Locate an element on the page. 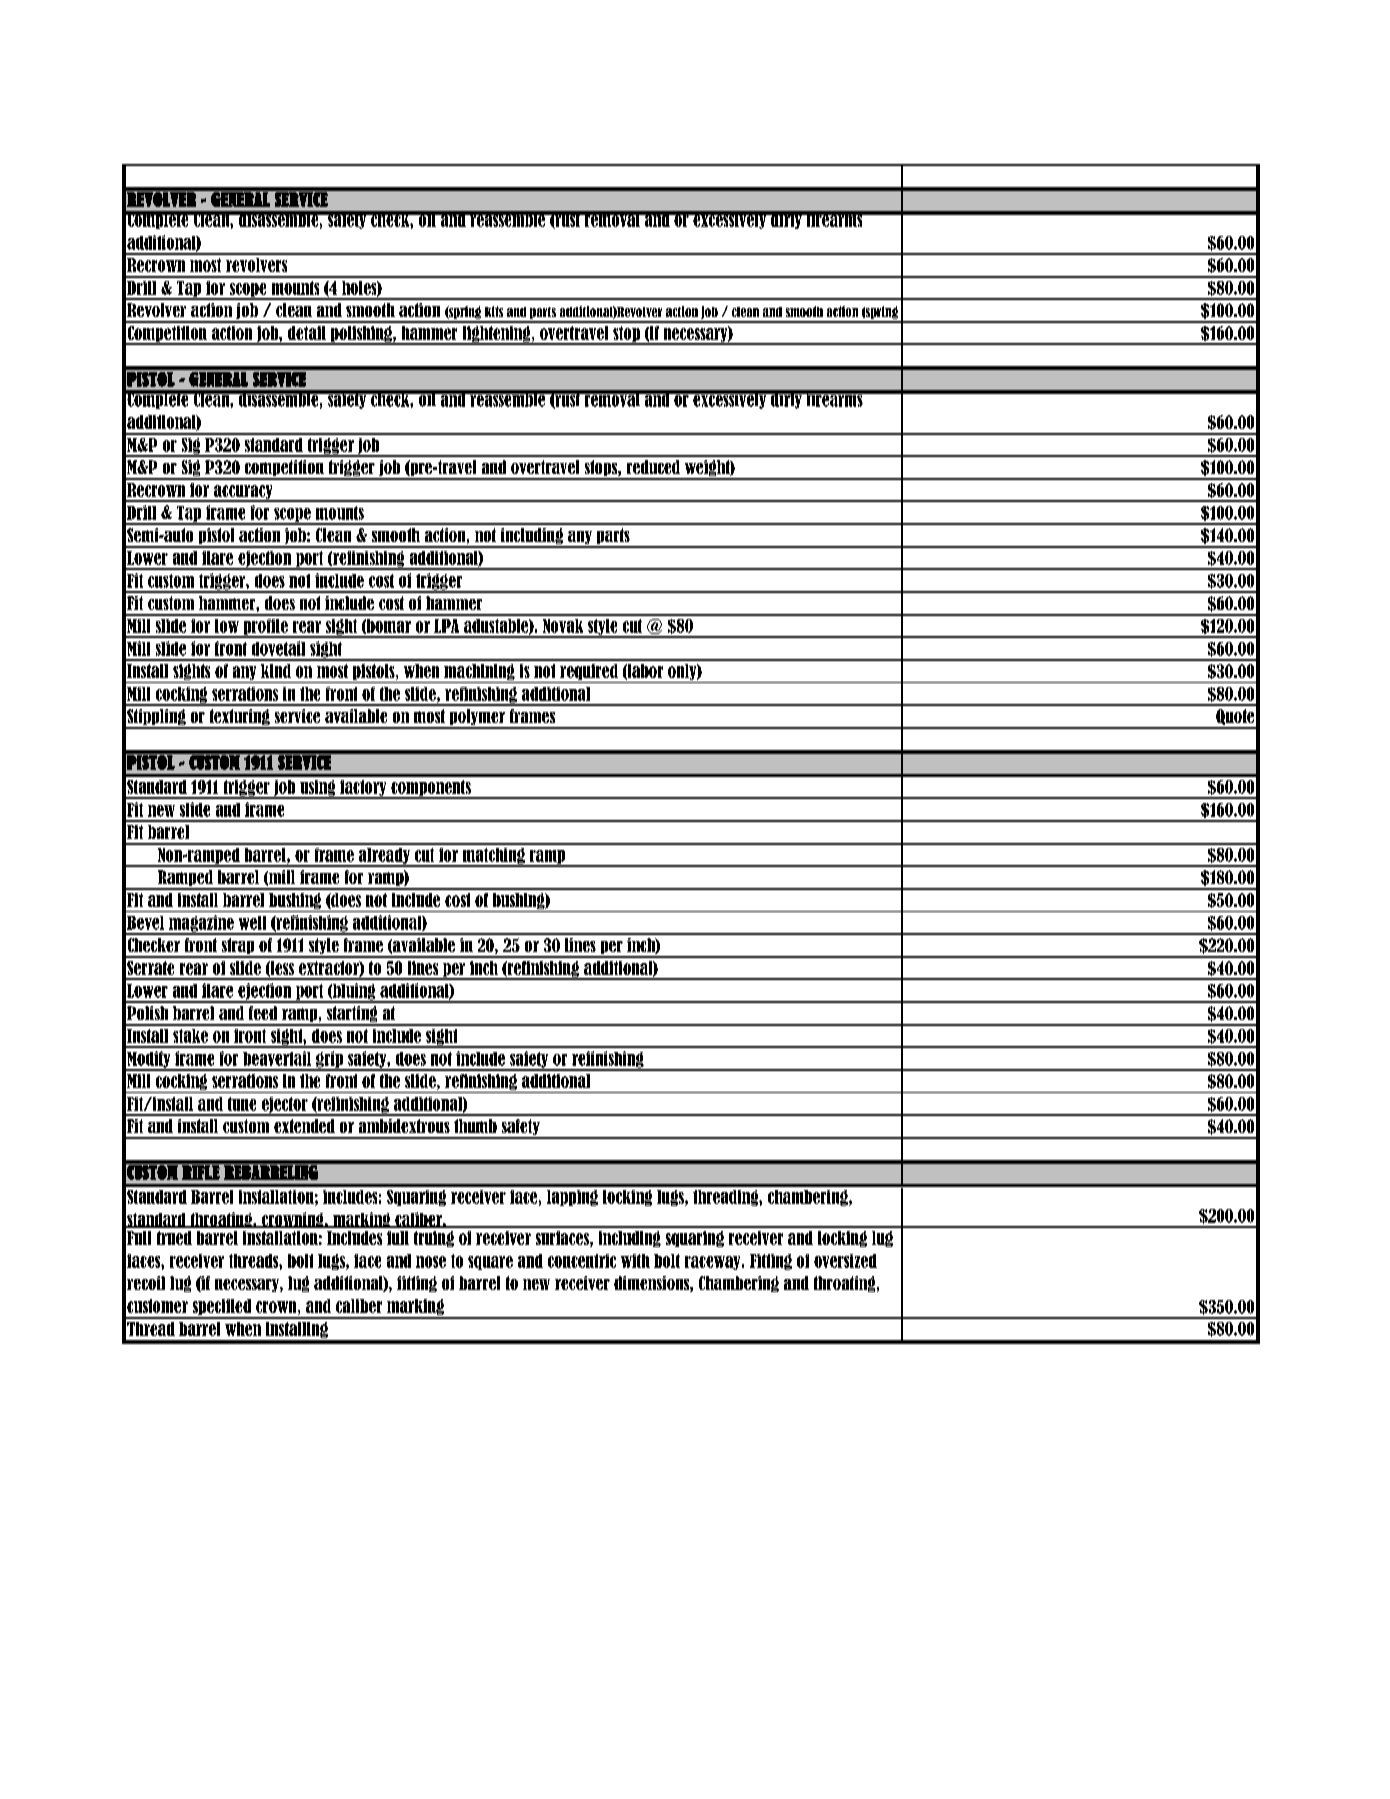 Image resolution: width=1390 pixels, height=1799 pixels. accuracy is located at coordinates (243, 493).
